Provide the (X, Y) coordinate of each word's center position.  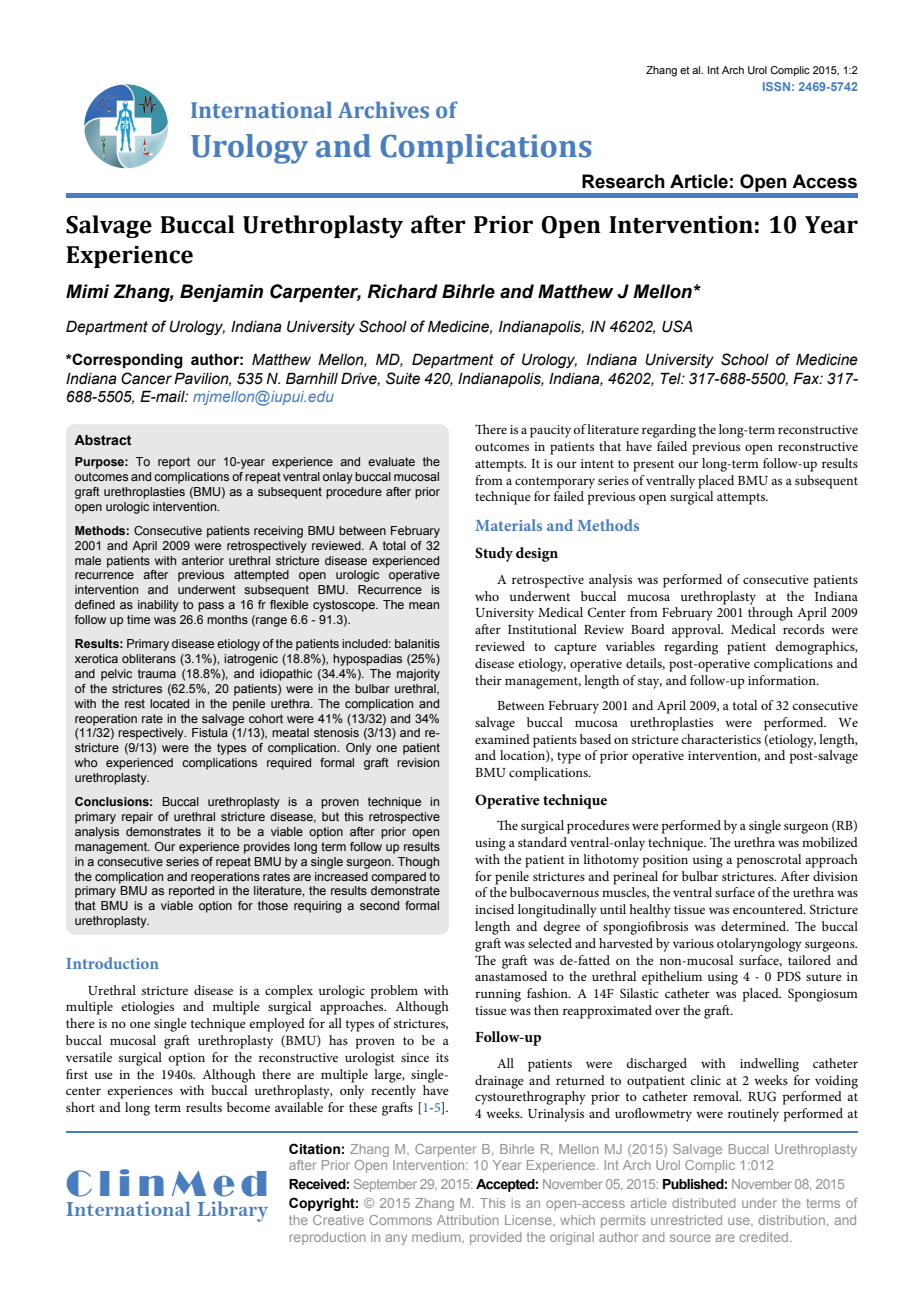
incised (494, 909)
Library (232, 1211)
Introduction (112, 963)
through (770, 614)
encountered (769, 909)
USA (677, 326)
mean (424, 605)
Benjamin (221, 293)
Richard (402, 291)
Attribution (468, 1220)
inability (158, 606)
